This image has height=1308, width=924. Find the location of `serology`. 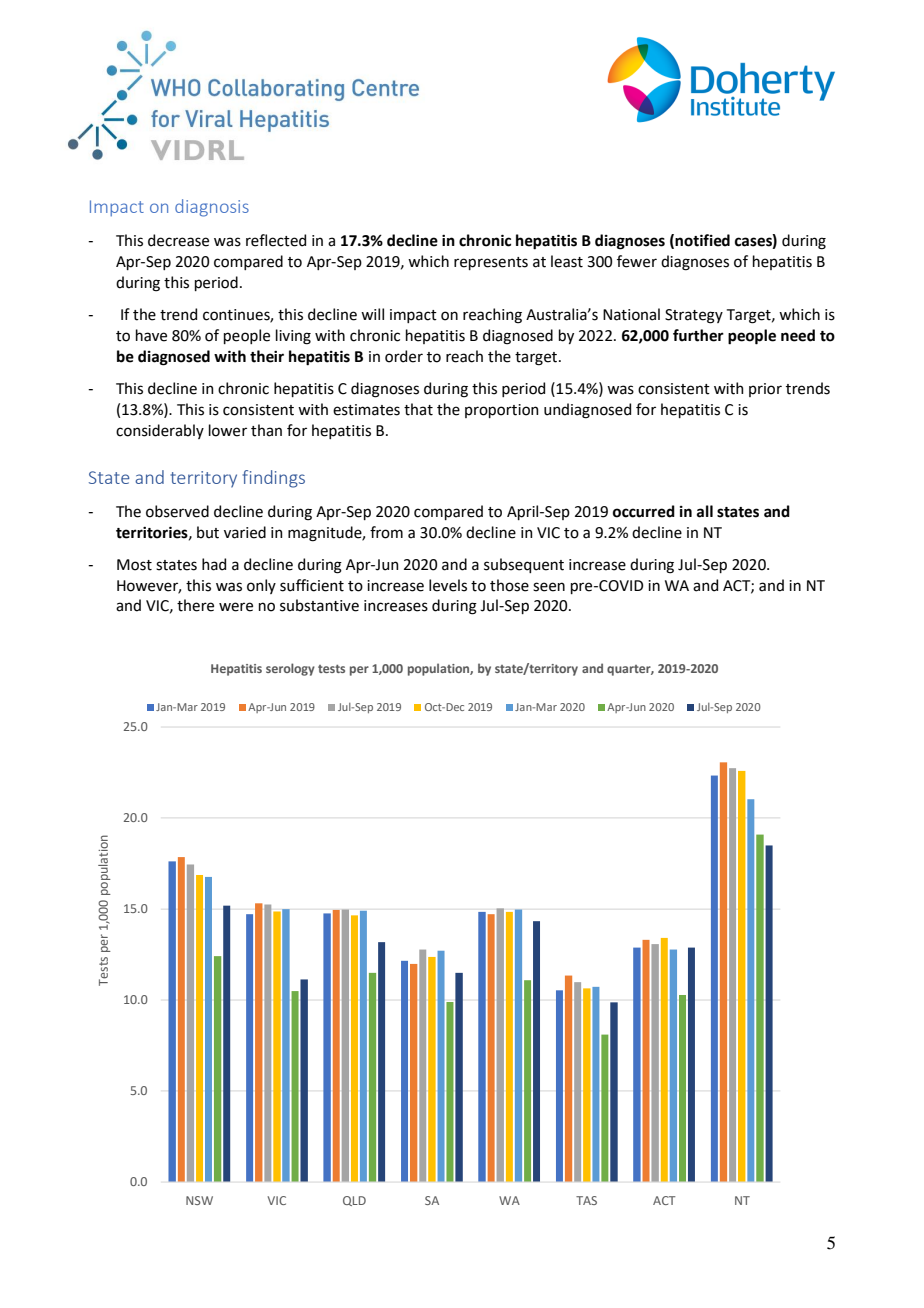

serology is located at coordinates (290, 669).
